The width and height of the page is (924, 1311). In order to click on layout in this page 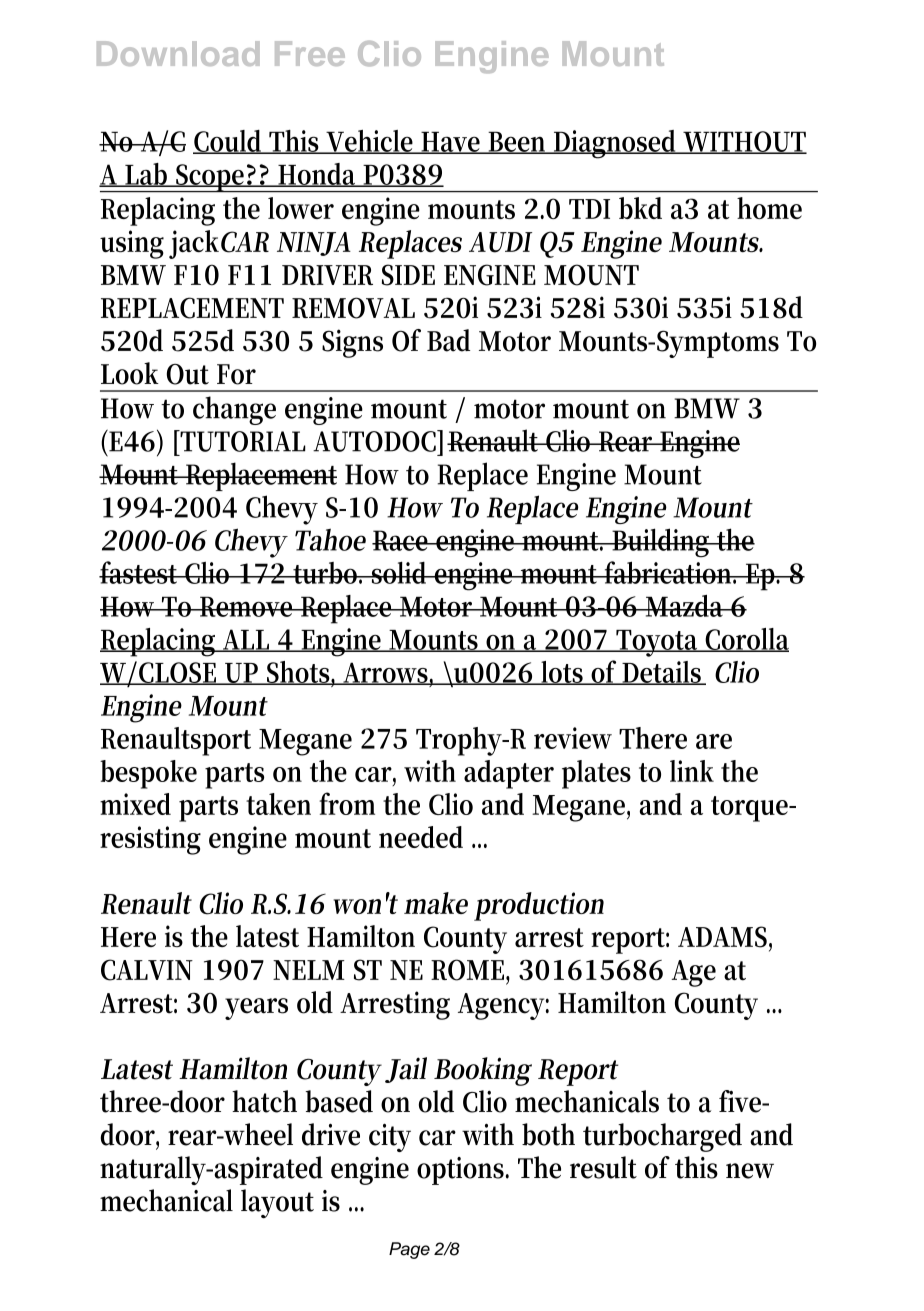, I will do `click(277, 1204)`.
